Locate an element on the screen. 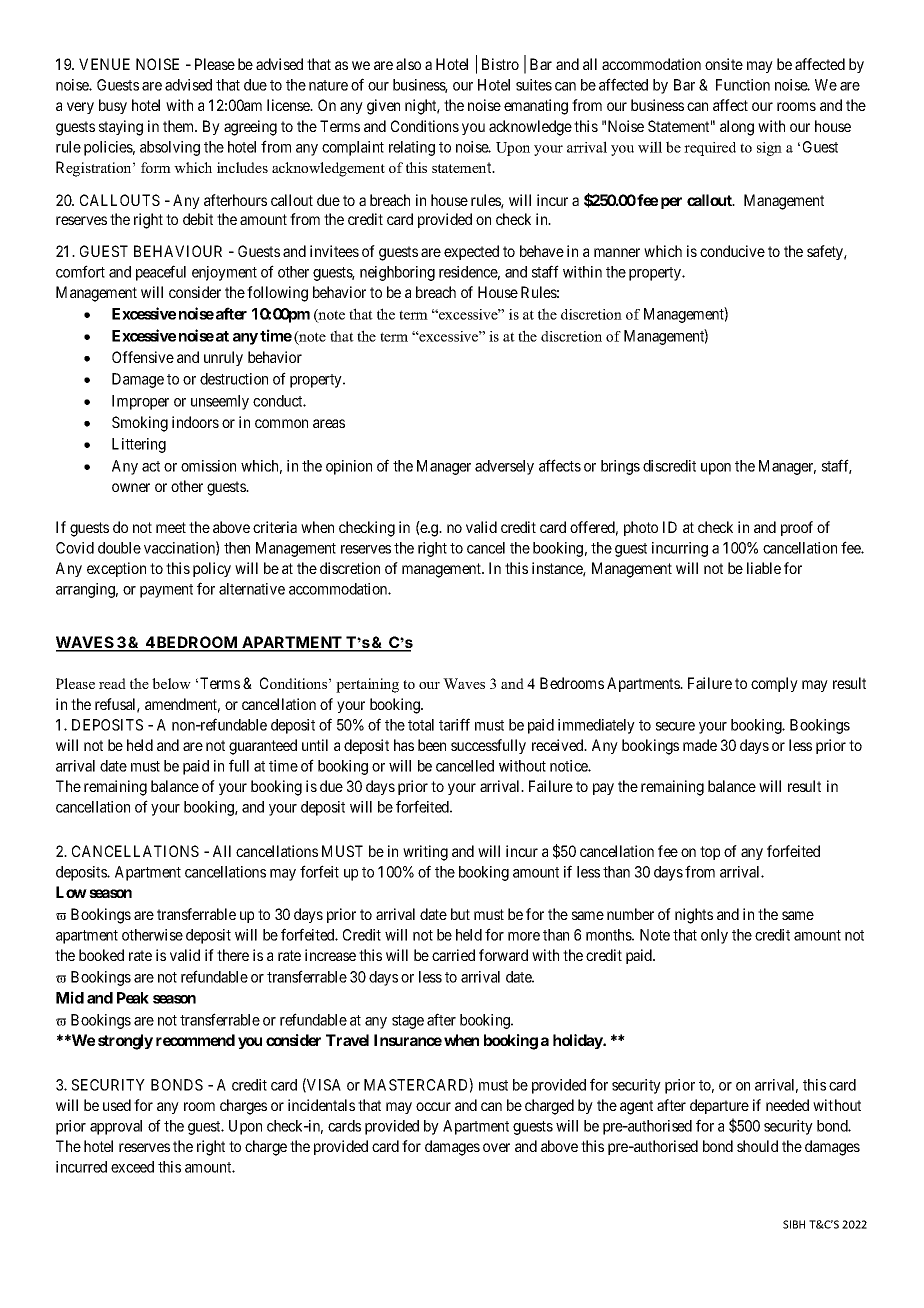  liable is located at coordinates (764, 568).
